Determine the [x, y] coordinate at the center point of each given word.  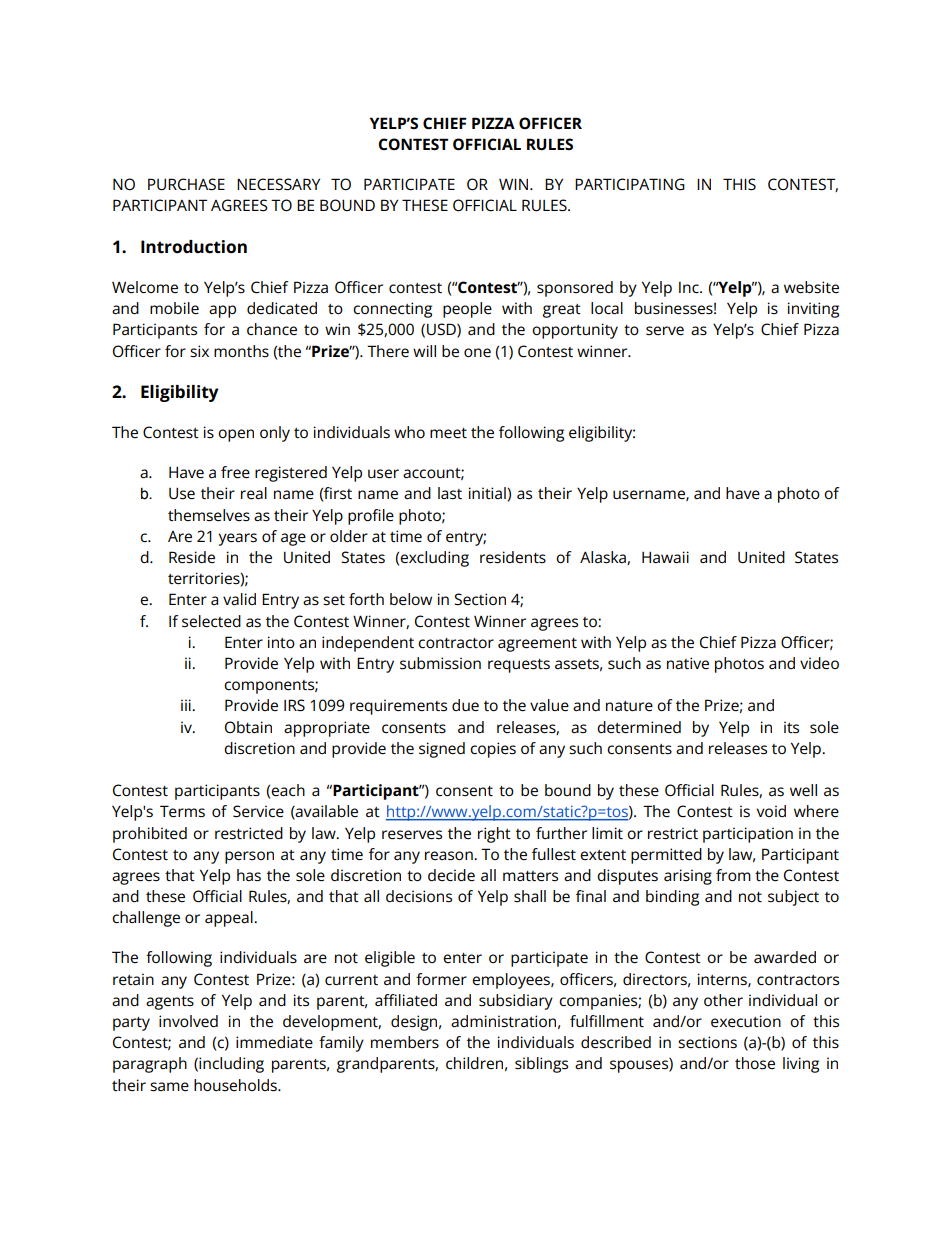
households [236, 1085]
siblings [541, 1065]
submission [440, 663]
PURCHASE [186, 184]
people [467, 310]
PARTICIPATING [630, 184]
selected [211, 621]
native [688, 663]
